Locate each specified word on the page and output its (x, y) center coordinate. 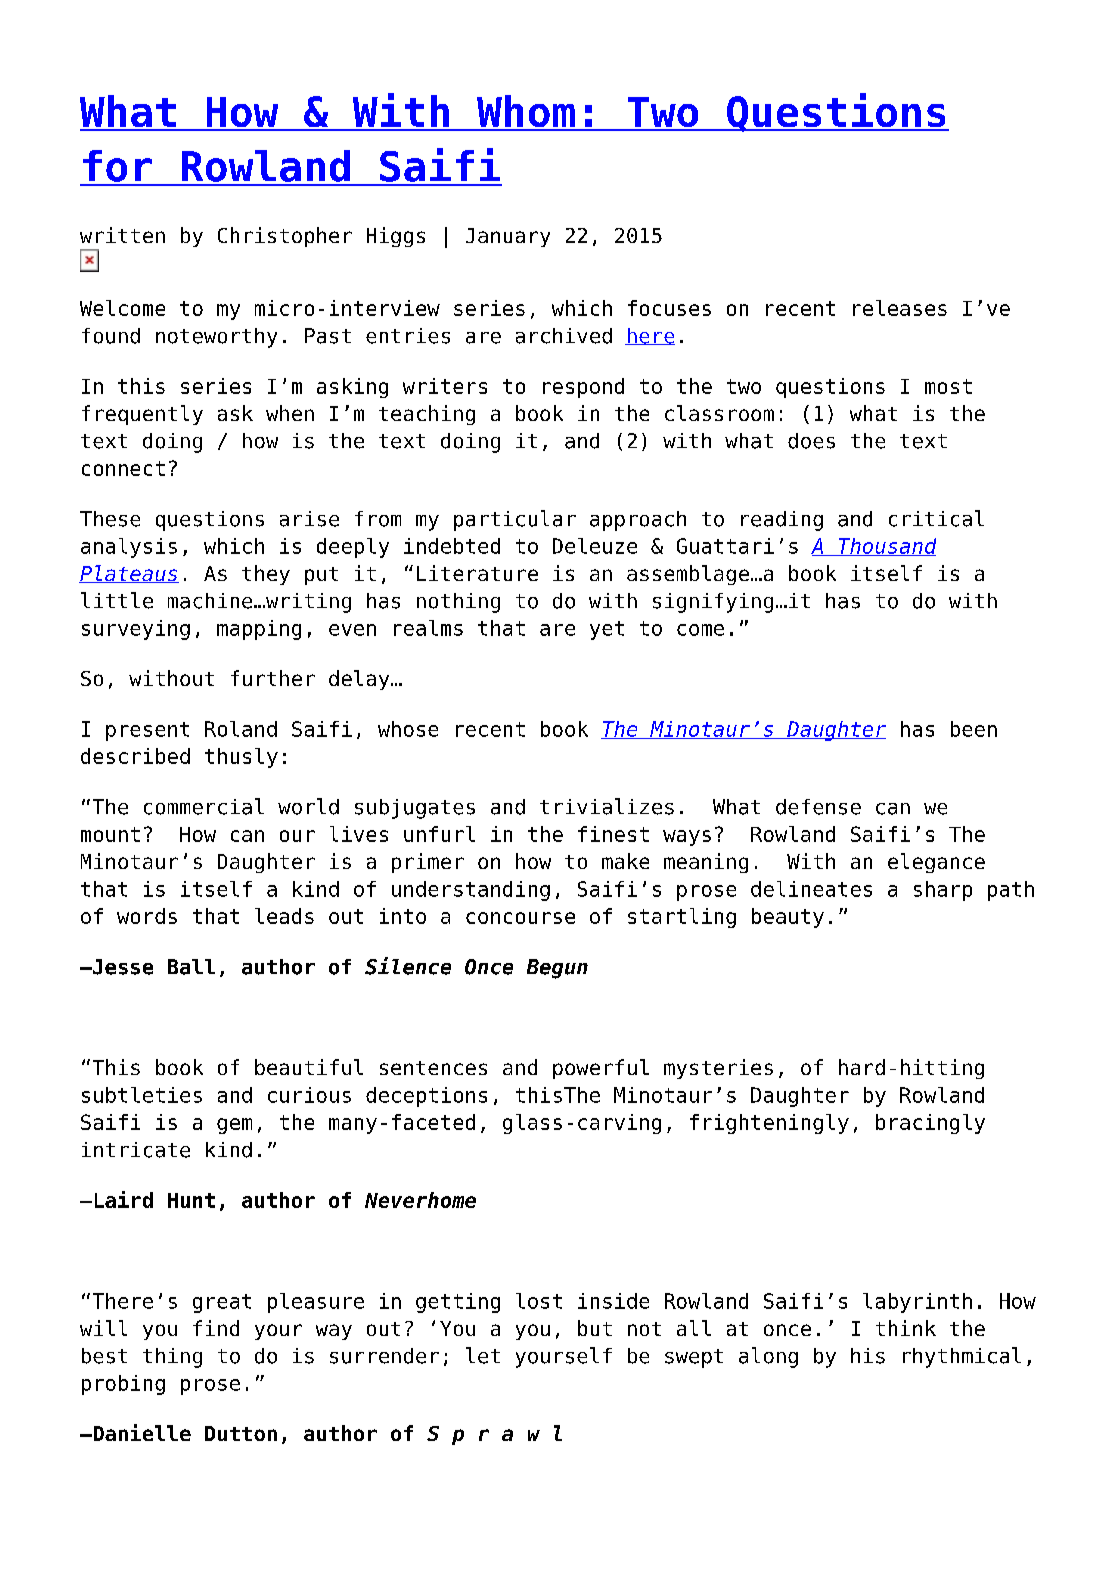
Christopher (285, 237)
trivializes (607, 806)
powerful (601, 1069)
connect (123, 468)
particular (515, 520)
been (974, 729)
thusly (241, 758)
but (595, 1328)
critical (936, 518)
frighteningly (769, 1124)
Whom (526, 112)
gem (234, 1126)
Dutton (241, 1433)
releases (900, 308)
